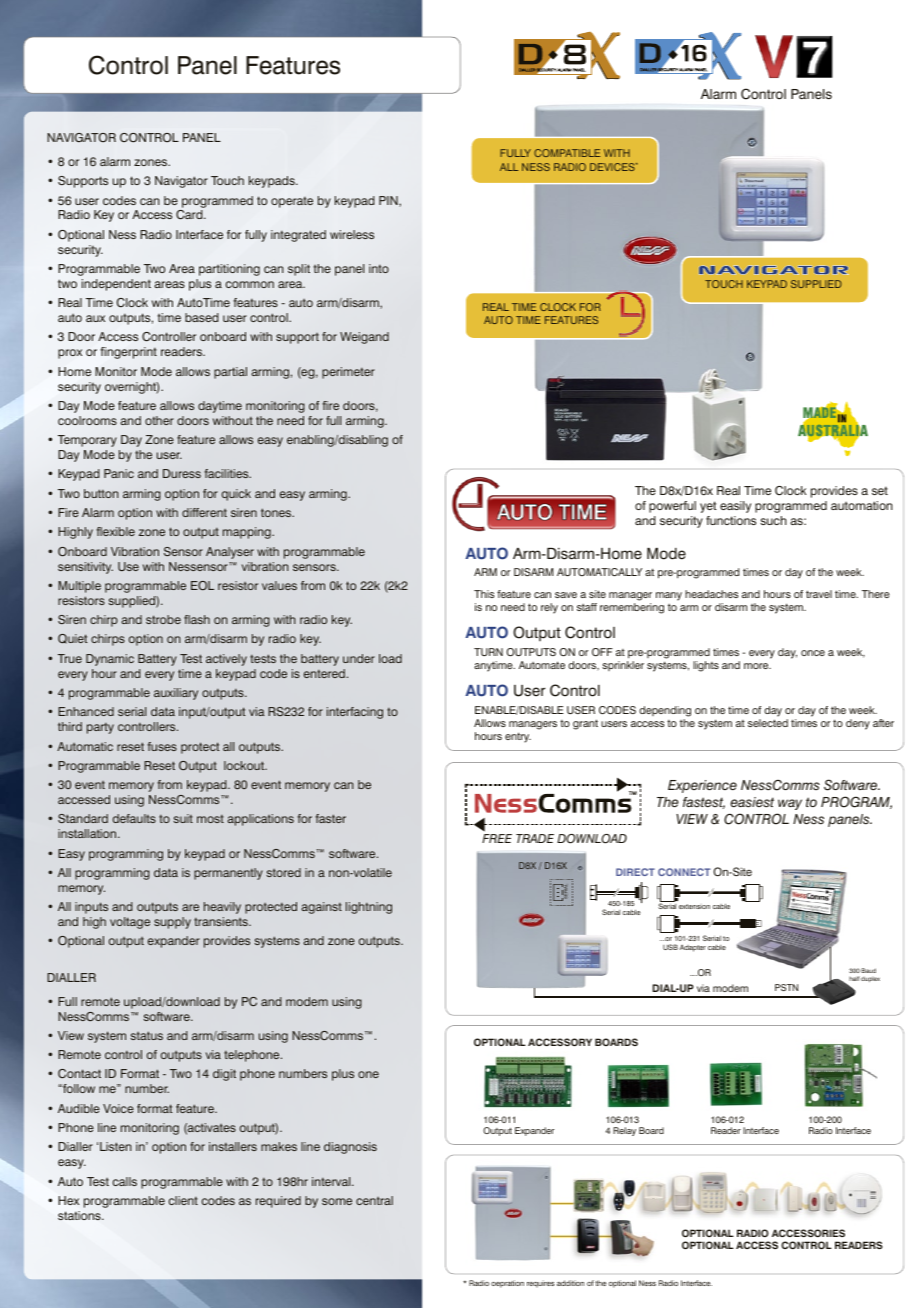 Image resolution: width=924 pixels, height=1308 pixels. I want to click on into, so click(379, 268).
